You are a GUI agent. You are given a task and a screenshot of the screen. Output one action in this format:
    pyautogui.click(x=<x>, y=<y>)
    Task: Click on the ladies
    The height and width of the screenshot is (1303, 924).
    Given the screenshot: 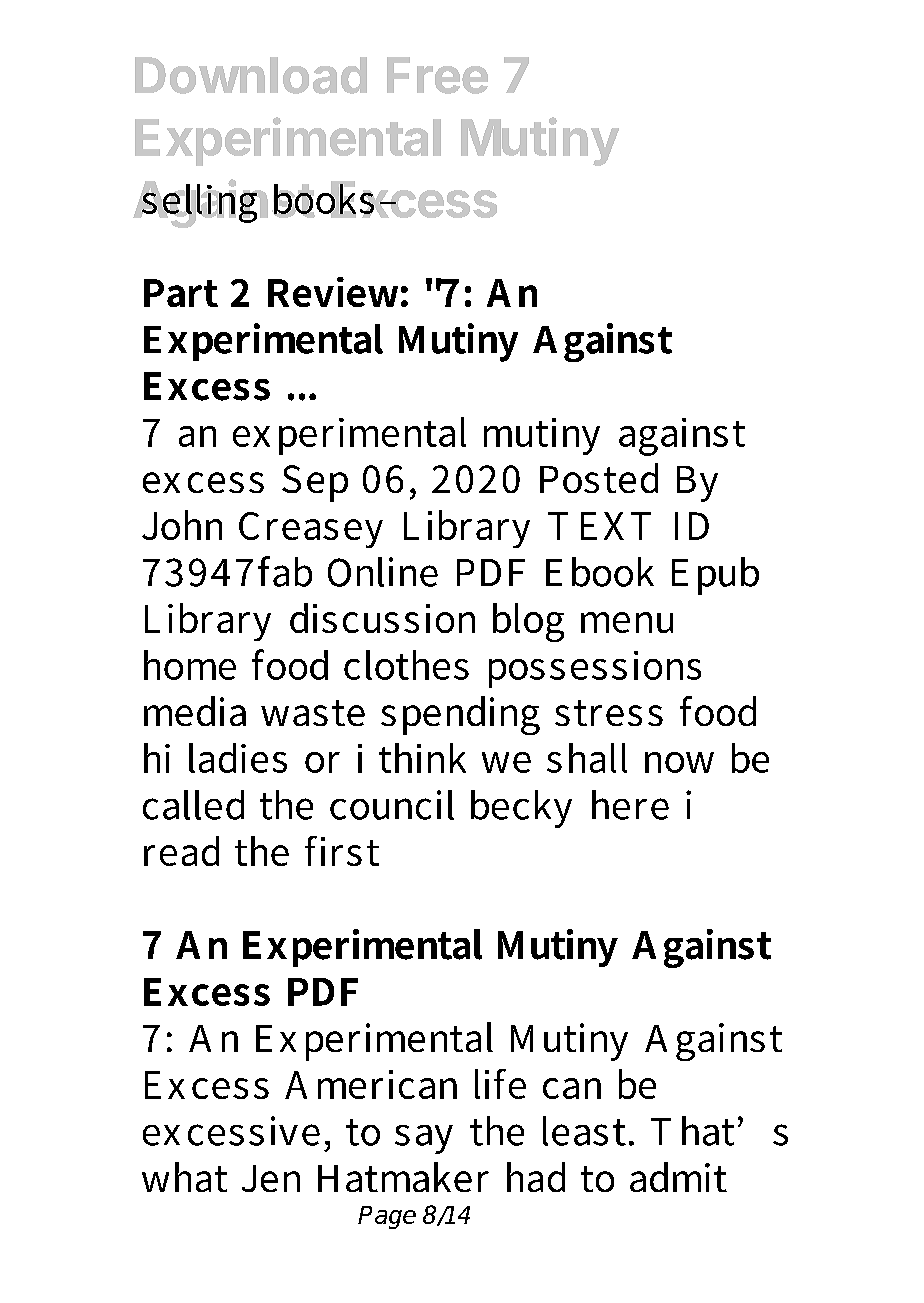 What is the action you would take?
    pyautogui.click(x=238, y=758)
